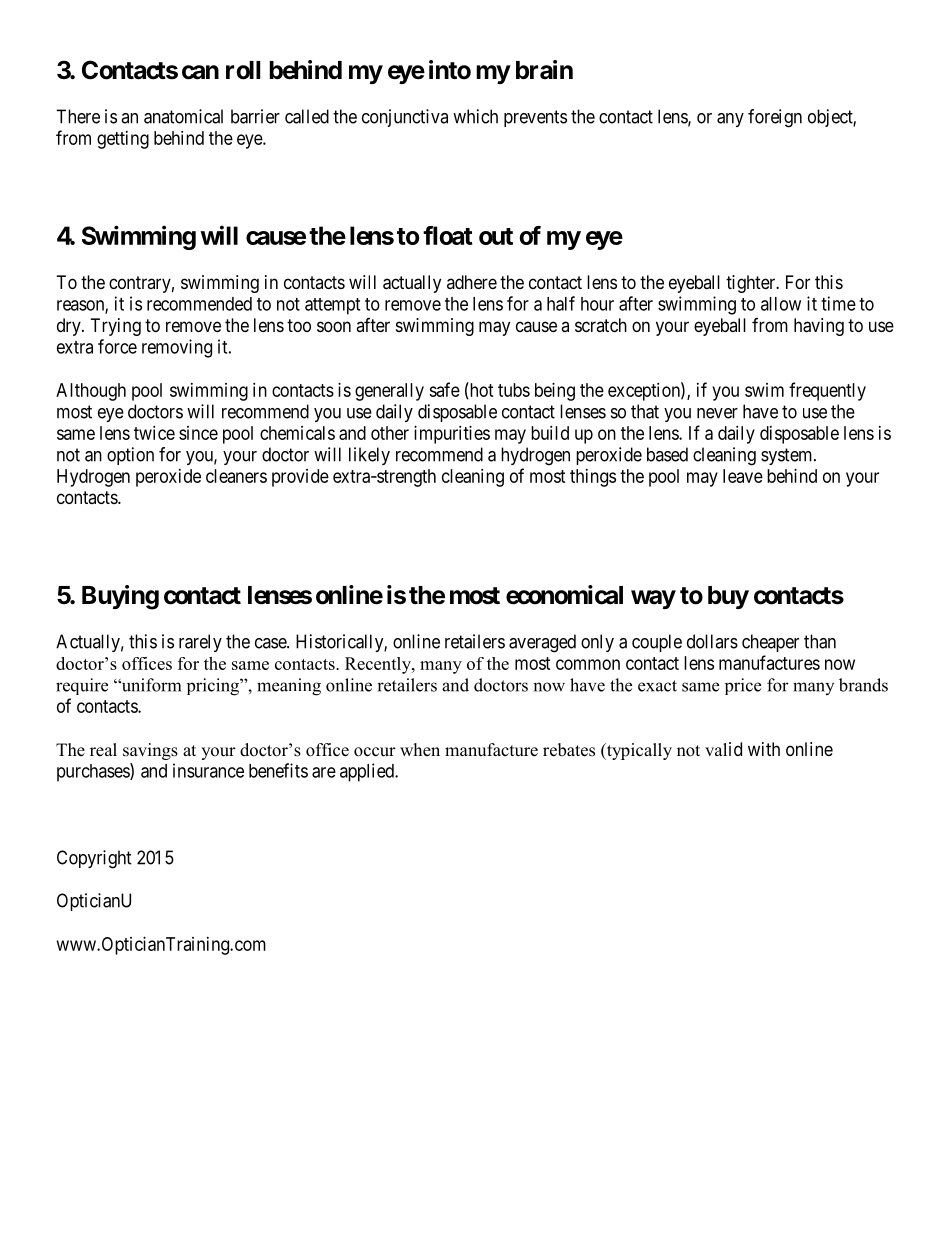 Image resolution: width=952 pixels, height=1233 pixels. Describe the element at coordinates (770, 643) in the screenshot. I see `cheaper` at that location.
